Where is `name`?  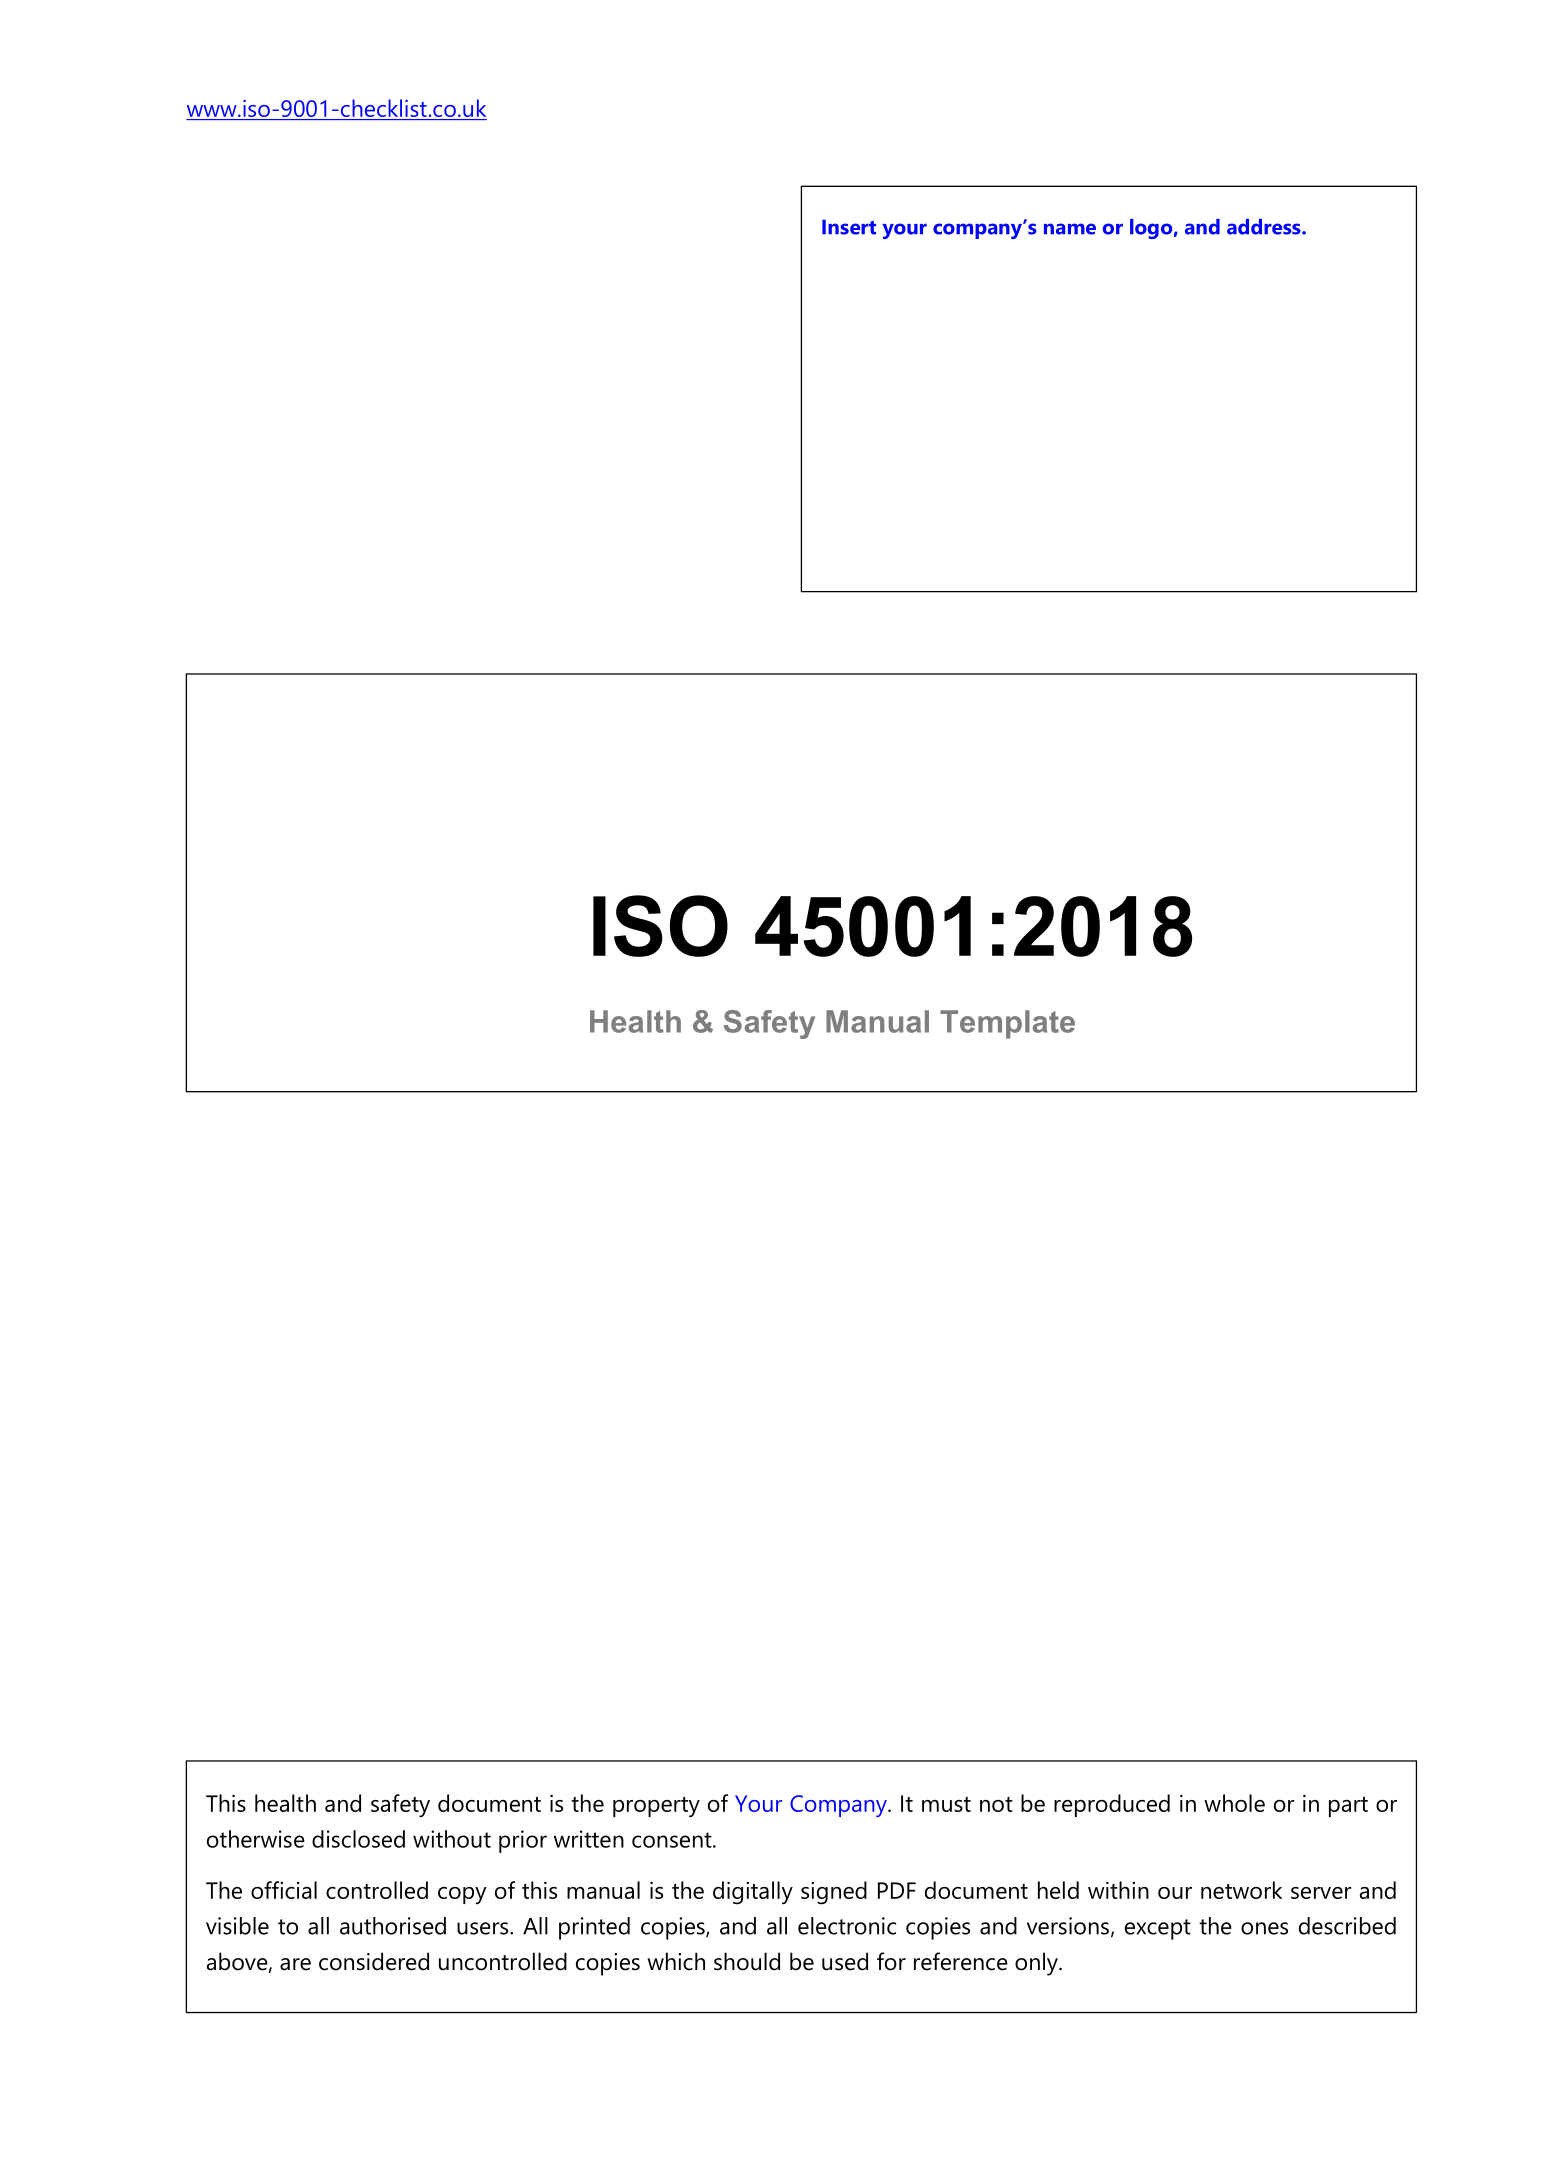
name is located at coordinates (1070, 229).
